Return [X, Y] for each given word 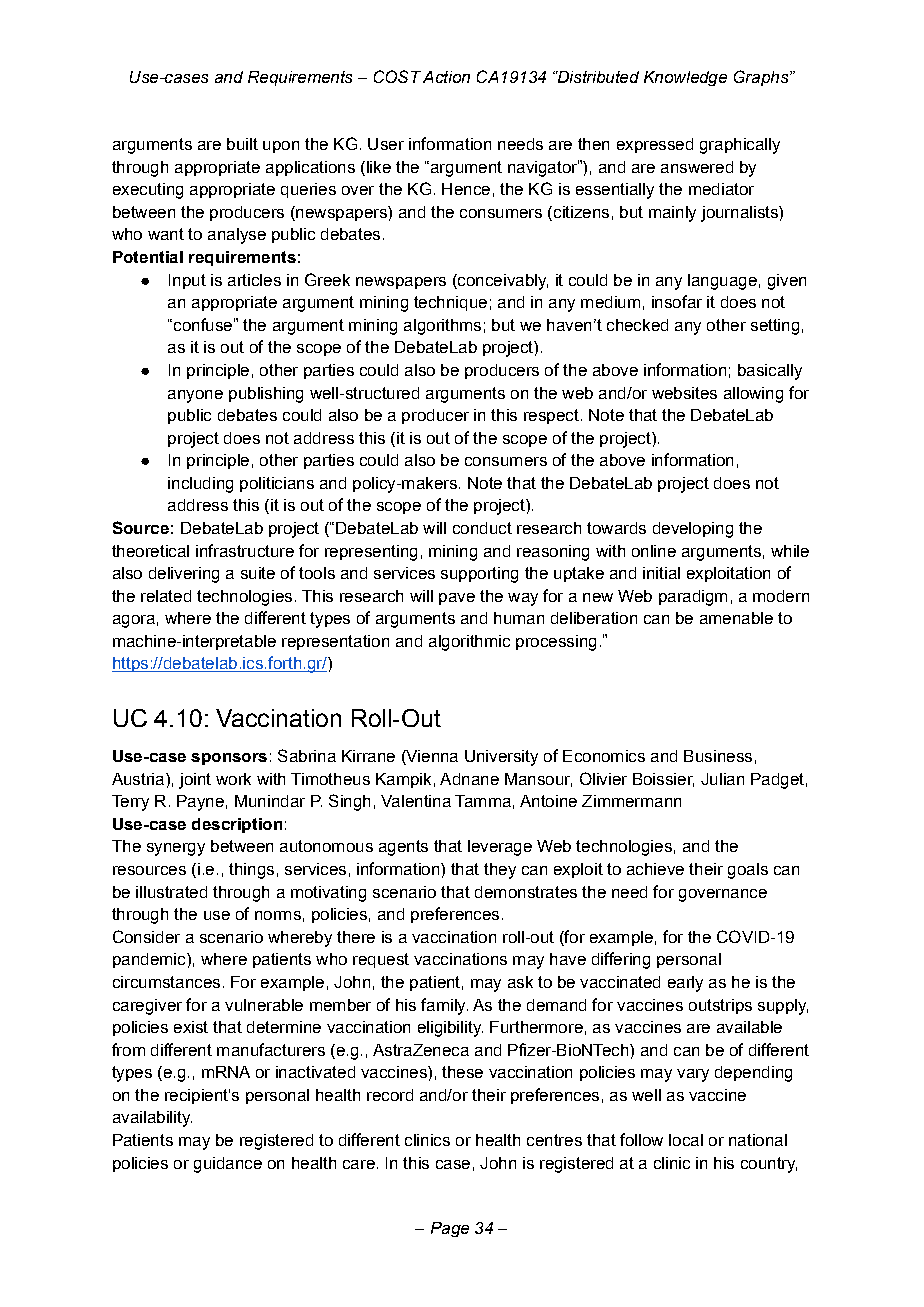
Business [718, 756]
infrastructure [245, 550]
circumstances [166, 982]
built [242, 144]
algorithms [442, 327]
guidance [228, 1165]
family [444, 1006]
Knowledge [685, 78]
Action [446, 77]
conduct [482, 528]
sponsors [229, 759]
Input [187, 281]
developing [693, 530]
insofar [677, 301]
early [685, 984]
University [501, 758]
